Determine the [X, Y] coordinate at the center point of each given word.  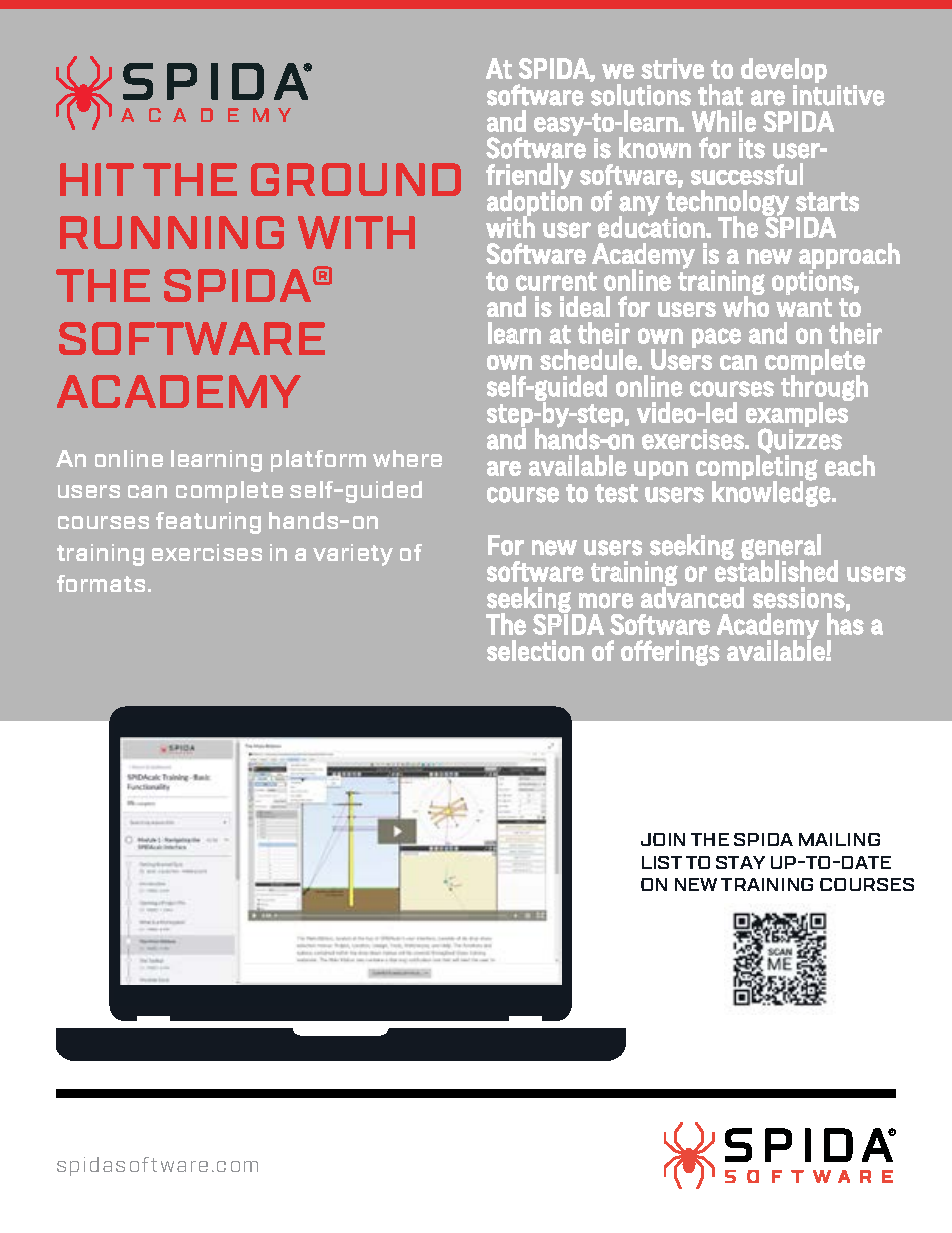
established [776, 570]
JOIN [663, 839]
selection [535, 650]
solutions [641, 95]
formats [103, 583]
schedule [588, 359]
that [720, 95]
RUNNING [172, 232]
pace [716, 338]
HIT [97, 179]
